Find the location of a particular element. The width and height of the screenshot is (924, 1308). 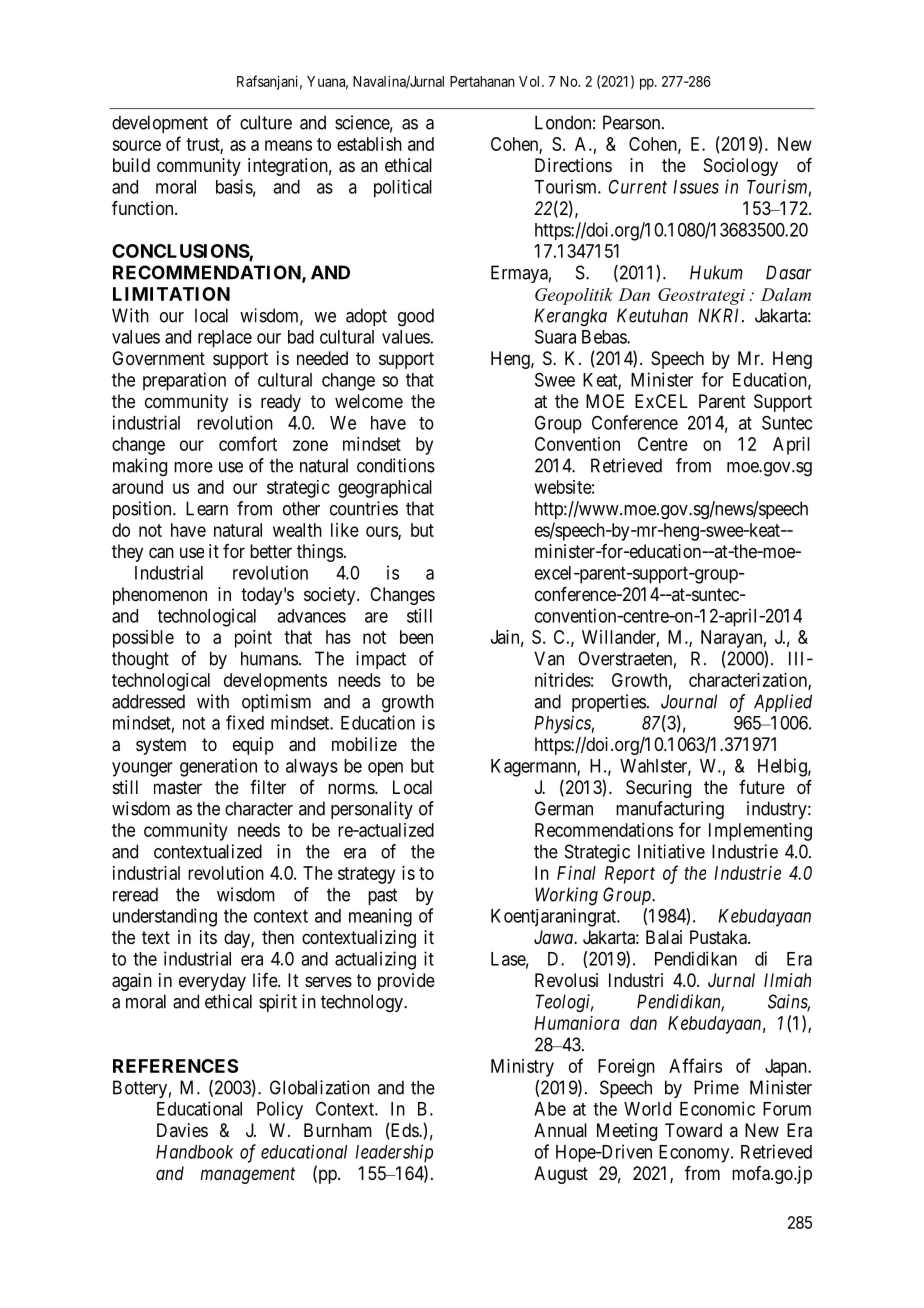

source is located at coordinates (136, 145).
